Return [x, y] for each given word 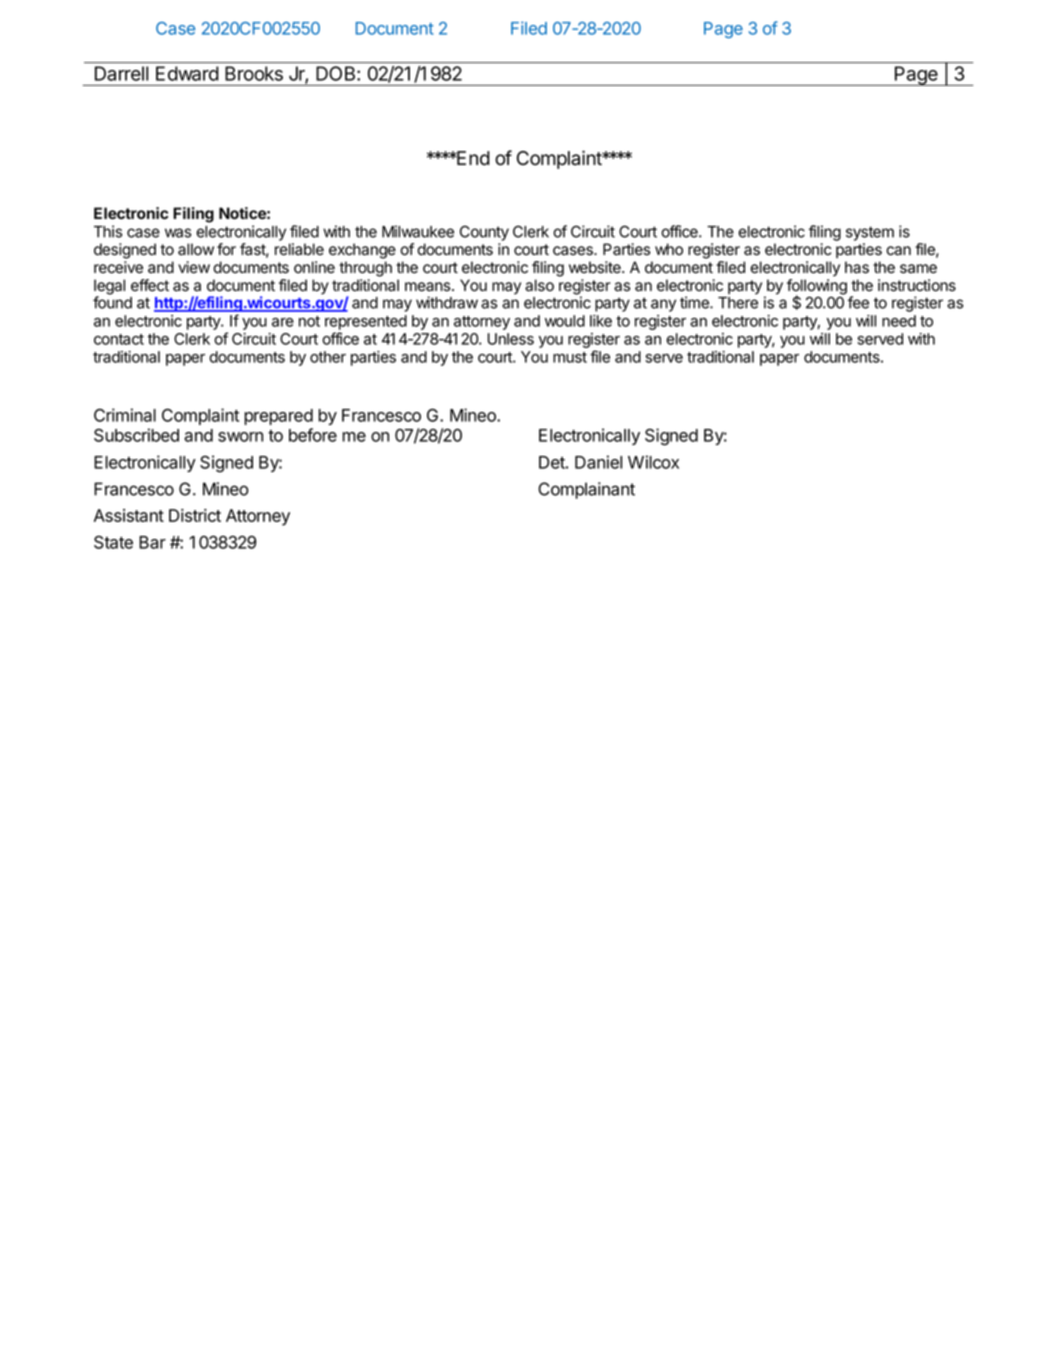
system [870, 233]
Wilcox [653, 462]
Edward [187, 73]
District [195, 515]
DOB [337, 73]
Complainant [586, 490]
